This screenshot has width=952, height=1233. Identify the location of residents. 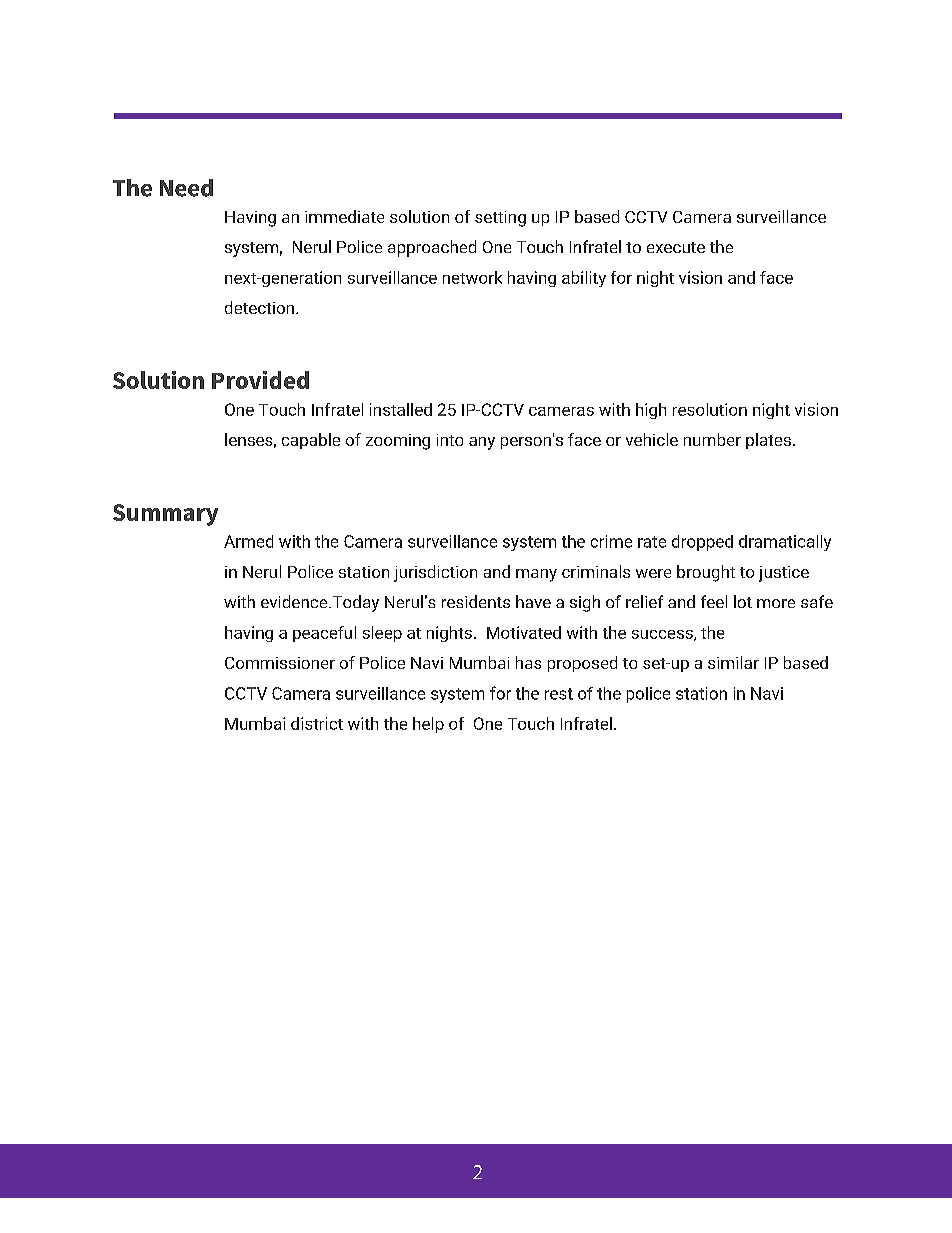
(476, 601).
